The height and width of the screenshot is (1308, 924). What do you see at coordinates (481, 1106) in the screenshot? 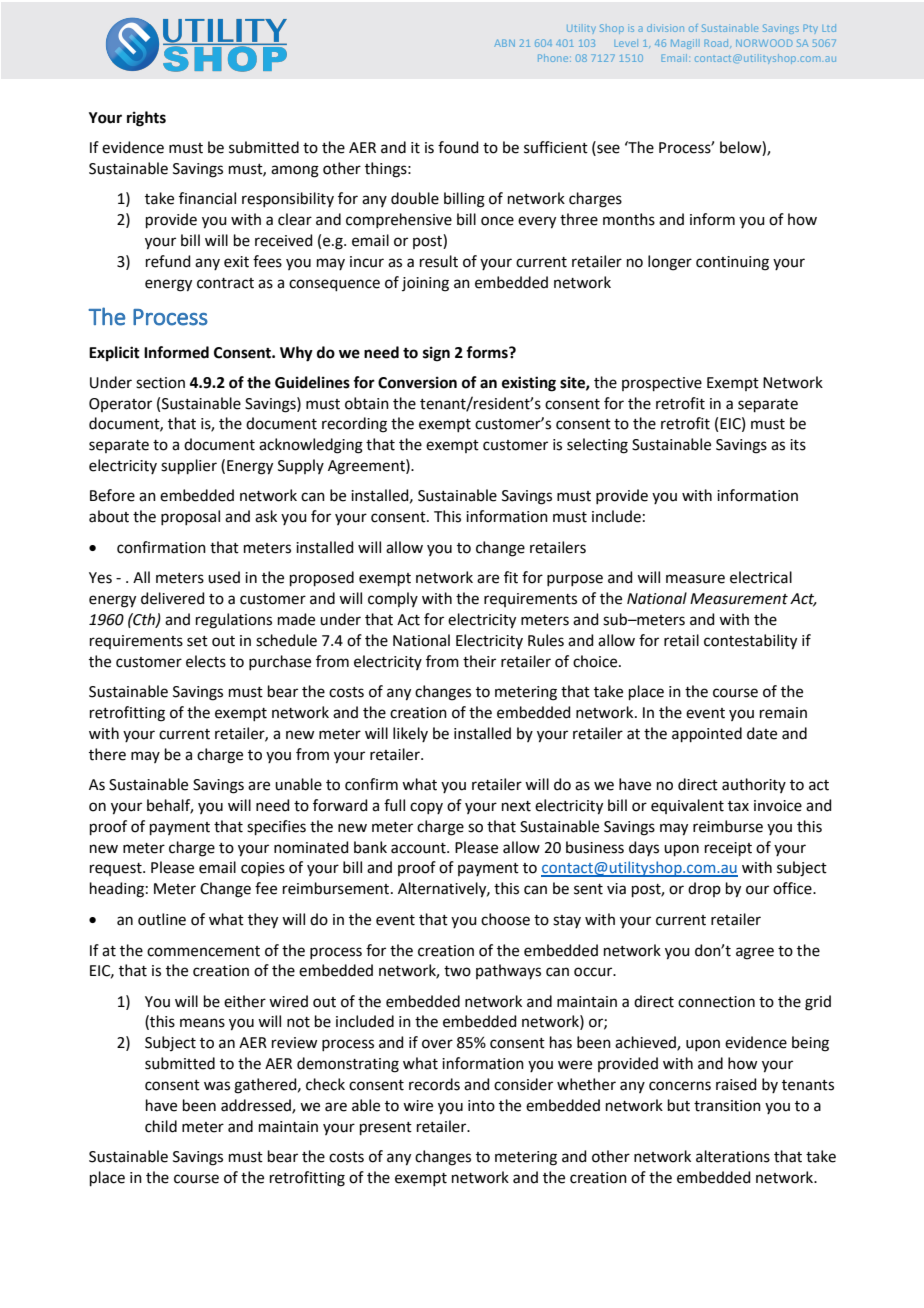
I see `into` at bounding box center [481, 1106].
